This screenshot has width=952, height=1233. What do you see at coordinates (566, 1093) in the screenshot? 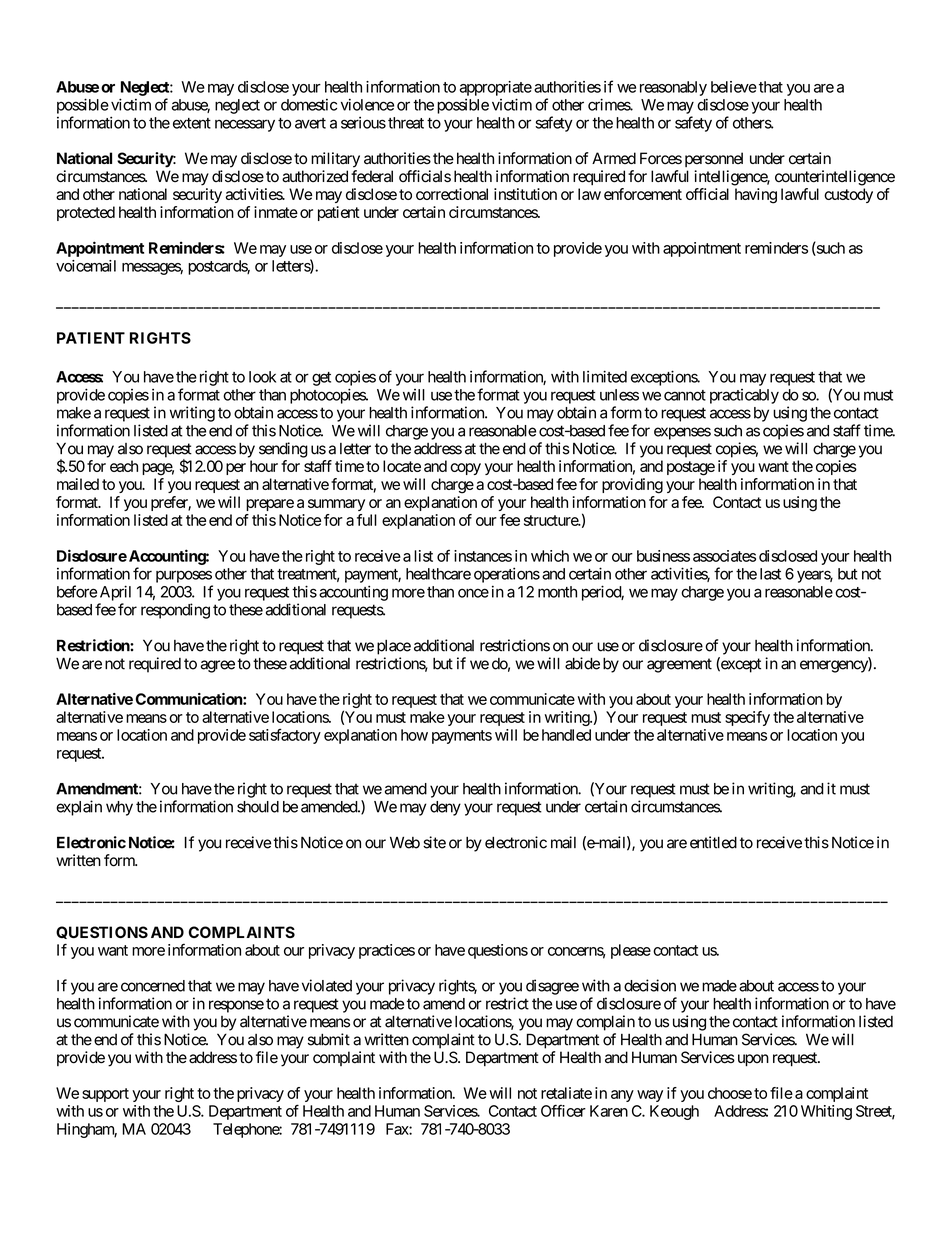
I see `retaliate` at bounding box center [566, 1093].
